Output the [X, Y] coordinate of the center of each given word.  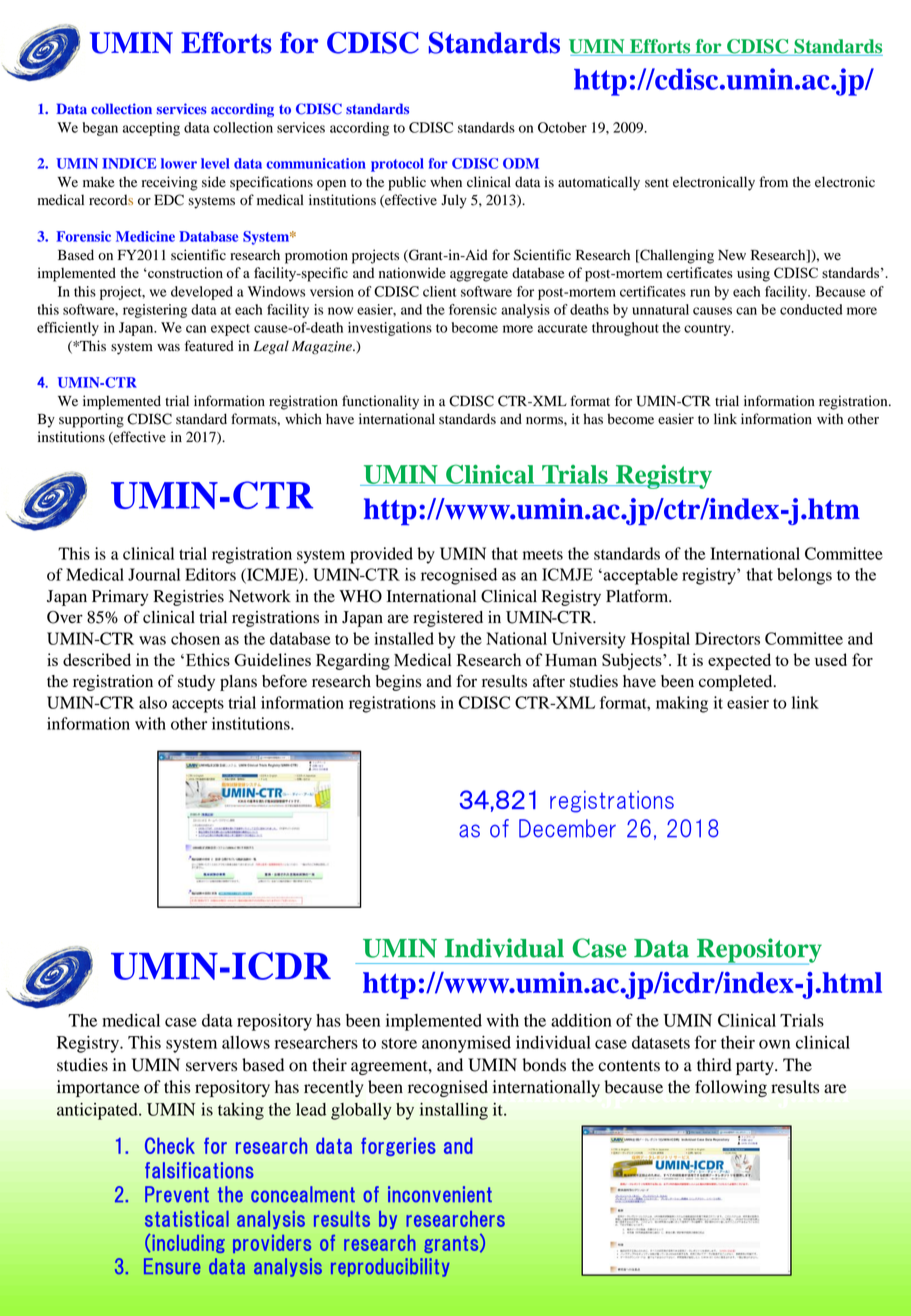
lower [179, 163]
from [773, 182]
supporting [91, 420]
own [774, 1044]
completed [737, 683]
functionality [380, 402]
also [153, 702]
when [446, 181]
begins [398, 683]
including [188, 1244]
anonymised [466, 1044]
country [708, 330]
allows [246, 1042]
